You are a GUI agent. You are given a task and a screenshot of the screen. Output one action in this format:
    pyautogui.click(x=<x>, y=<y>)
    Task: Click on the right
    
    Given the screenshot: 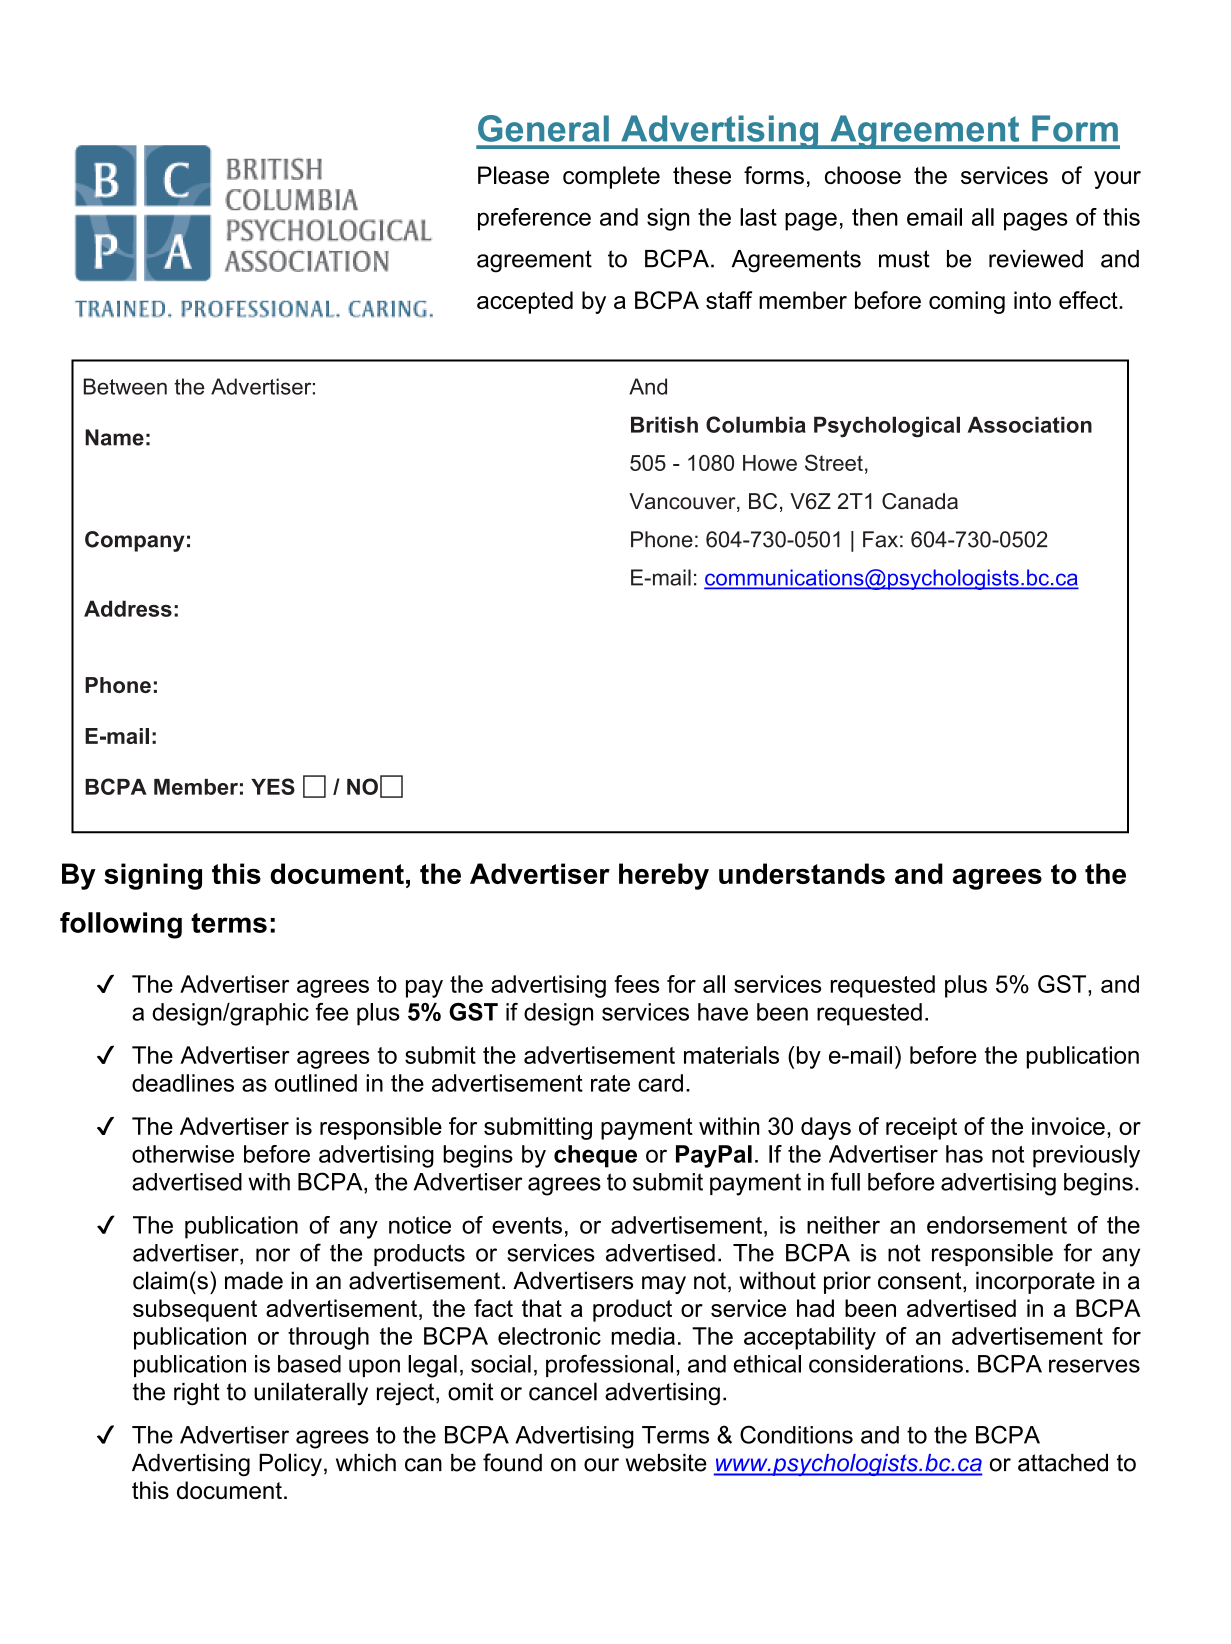 What is the action you would take?
    pyautogui.click(x=197, y=1394)
